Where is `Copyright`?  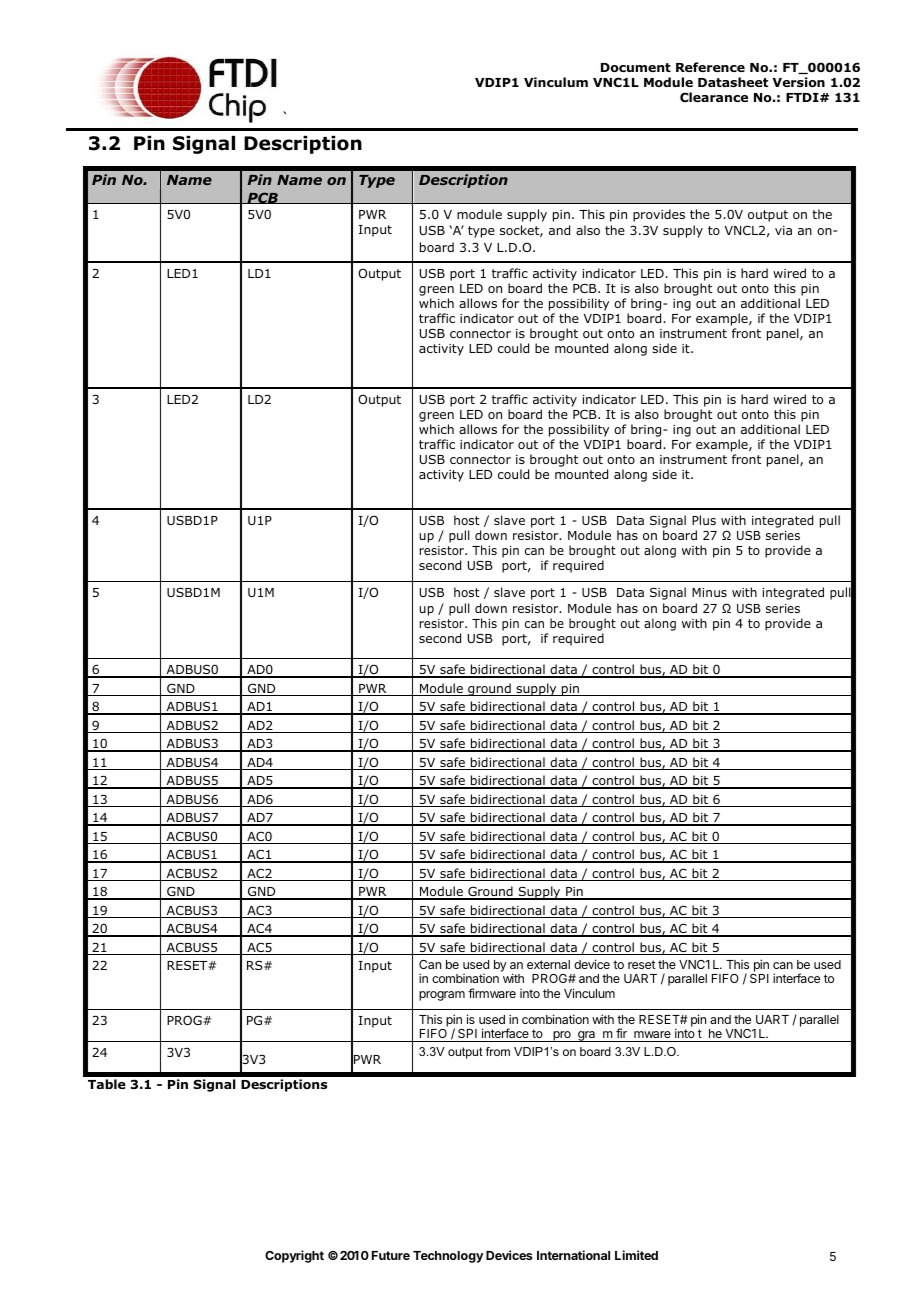 Copyright is located at coordinates (294, 1256).
